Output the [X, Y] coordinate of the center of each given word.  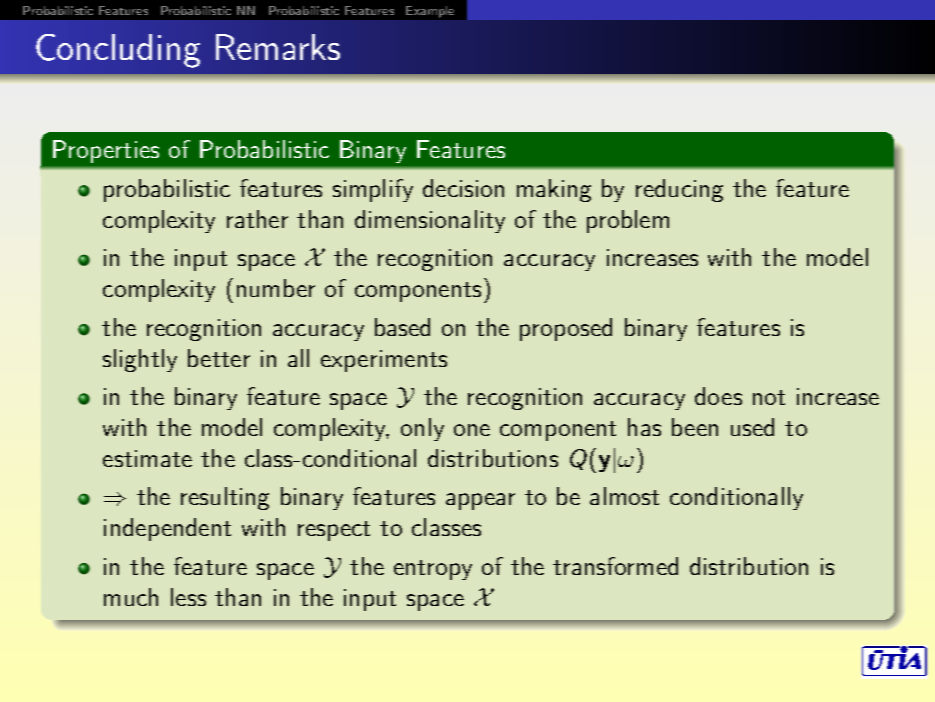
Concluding [118, 51]
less [188, 597]
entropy [433, 570]
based [402, 327]
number [276, 288]
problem [628, 221]
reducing [679, 190]
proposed [566, 329]
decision [463, 188]
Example [430, 12]
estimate [147, 458]
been [695, 427]
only [422, 429]
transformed [615, 566]
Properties [106, 151]
